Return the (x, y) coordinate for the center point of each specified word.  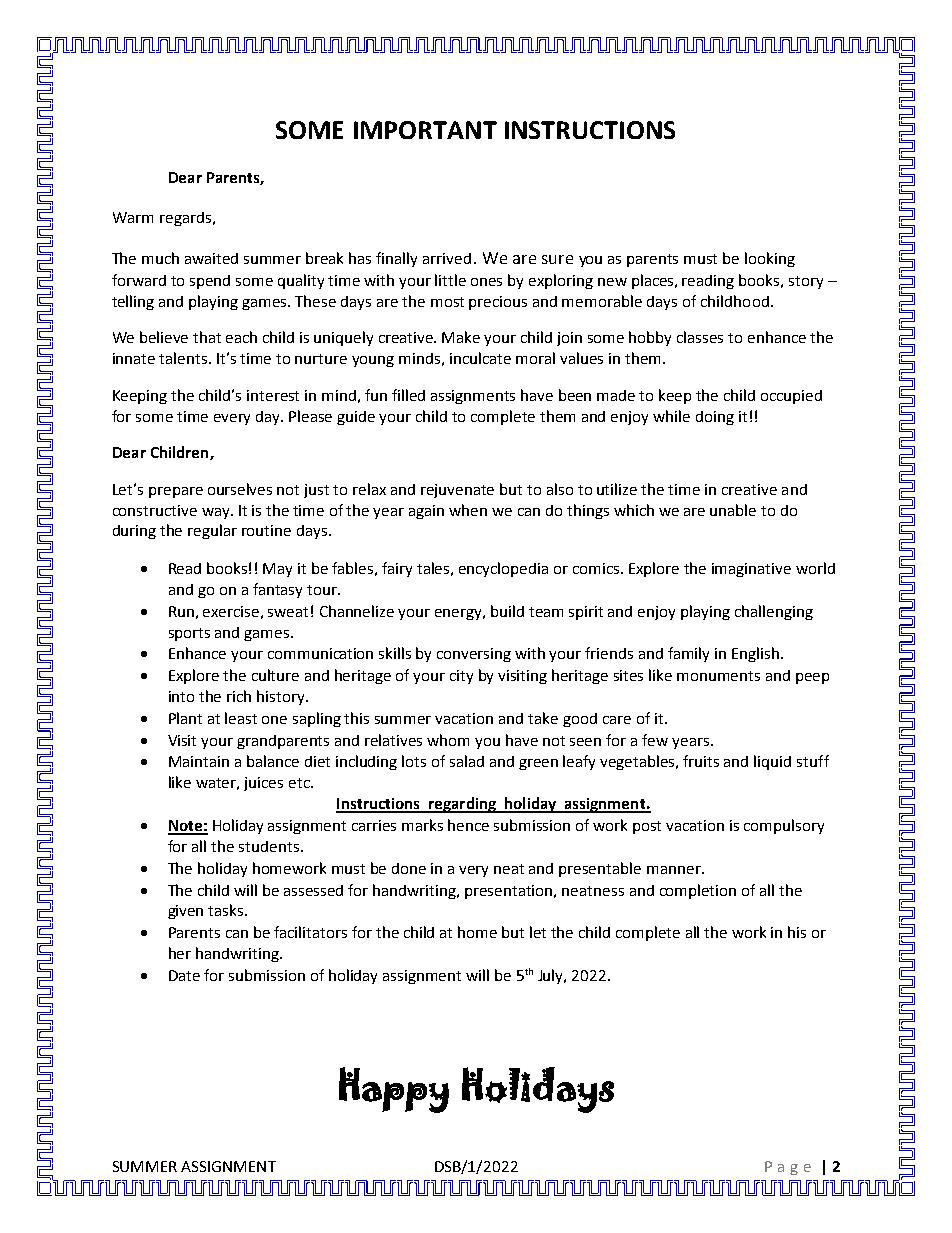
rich (239, 696)
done (409, 868)
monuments (718, 676)
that (207, 337)
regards (185, 219)
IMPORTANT (425, 130)
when (468, 510)
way (217, 513)
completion (698, 891)
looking (770, 259)
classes (700, 337)
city (461, 677)
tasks (227, 910)
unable (733, 510)
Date (184, 975)
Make (461, 337)
